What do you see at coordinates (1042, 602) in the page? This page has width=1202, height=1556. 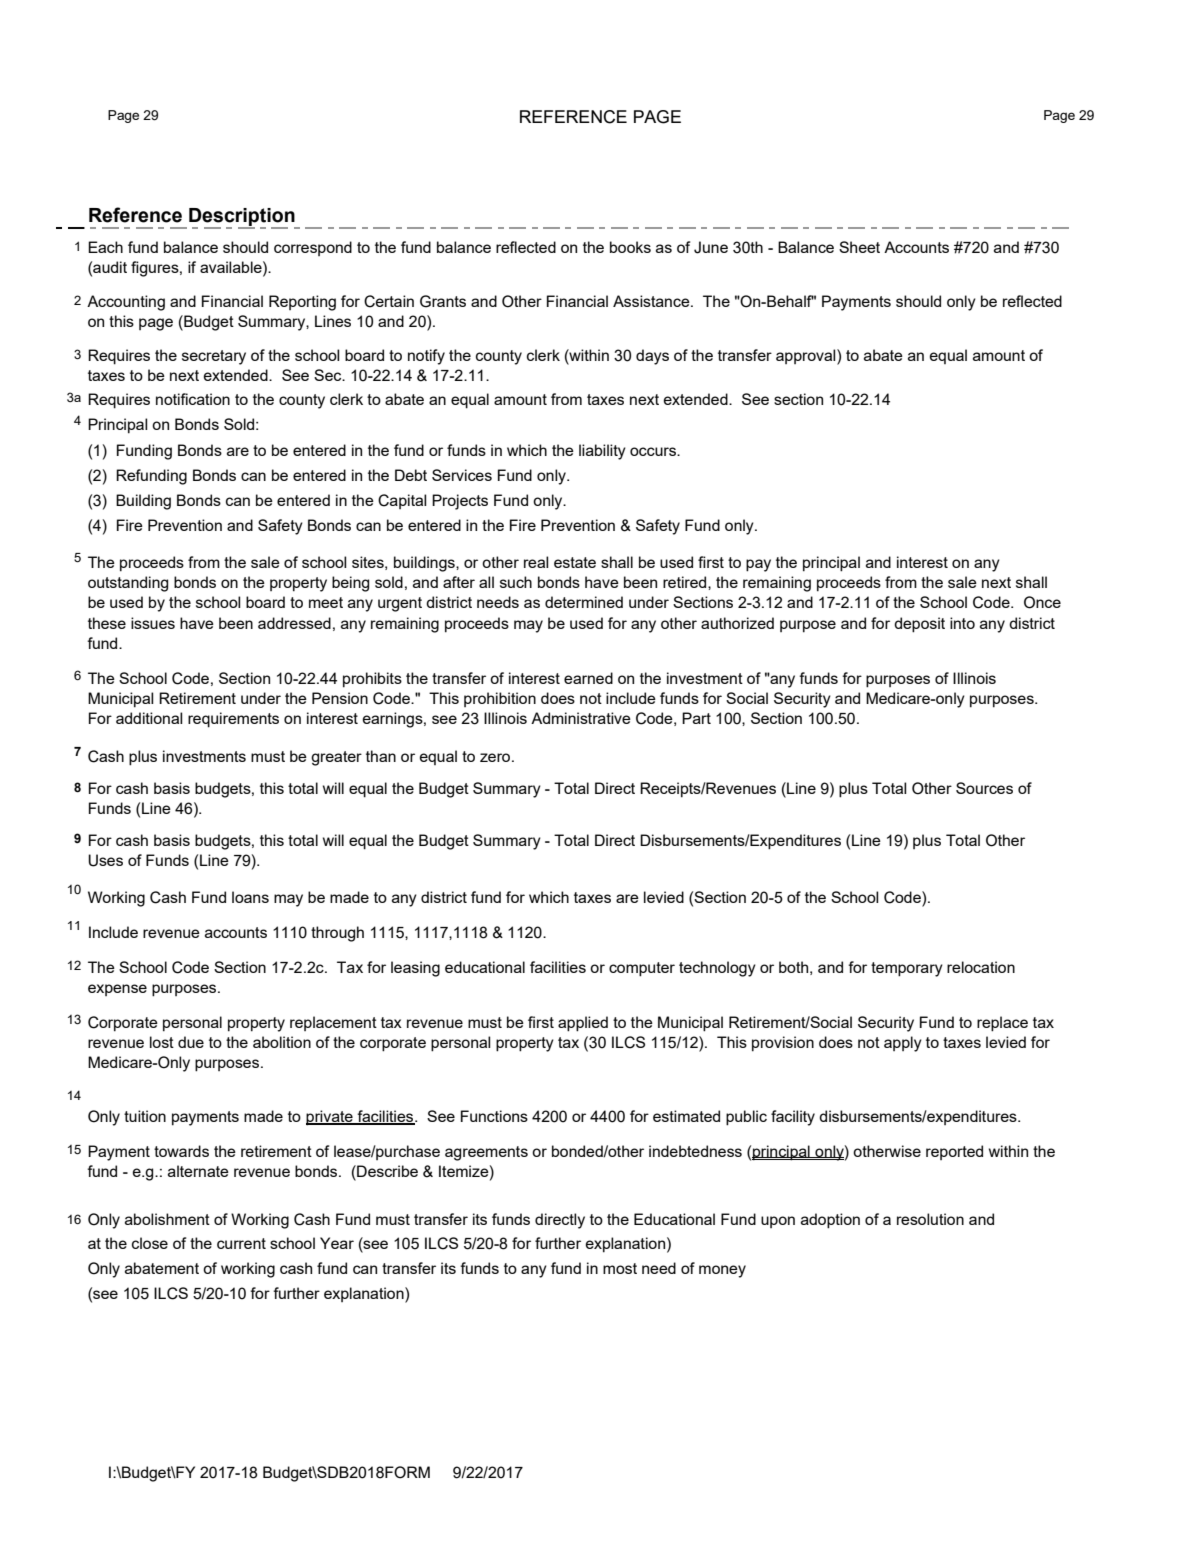 I see `Once` at bounding box center [1042, 602].
